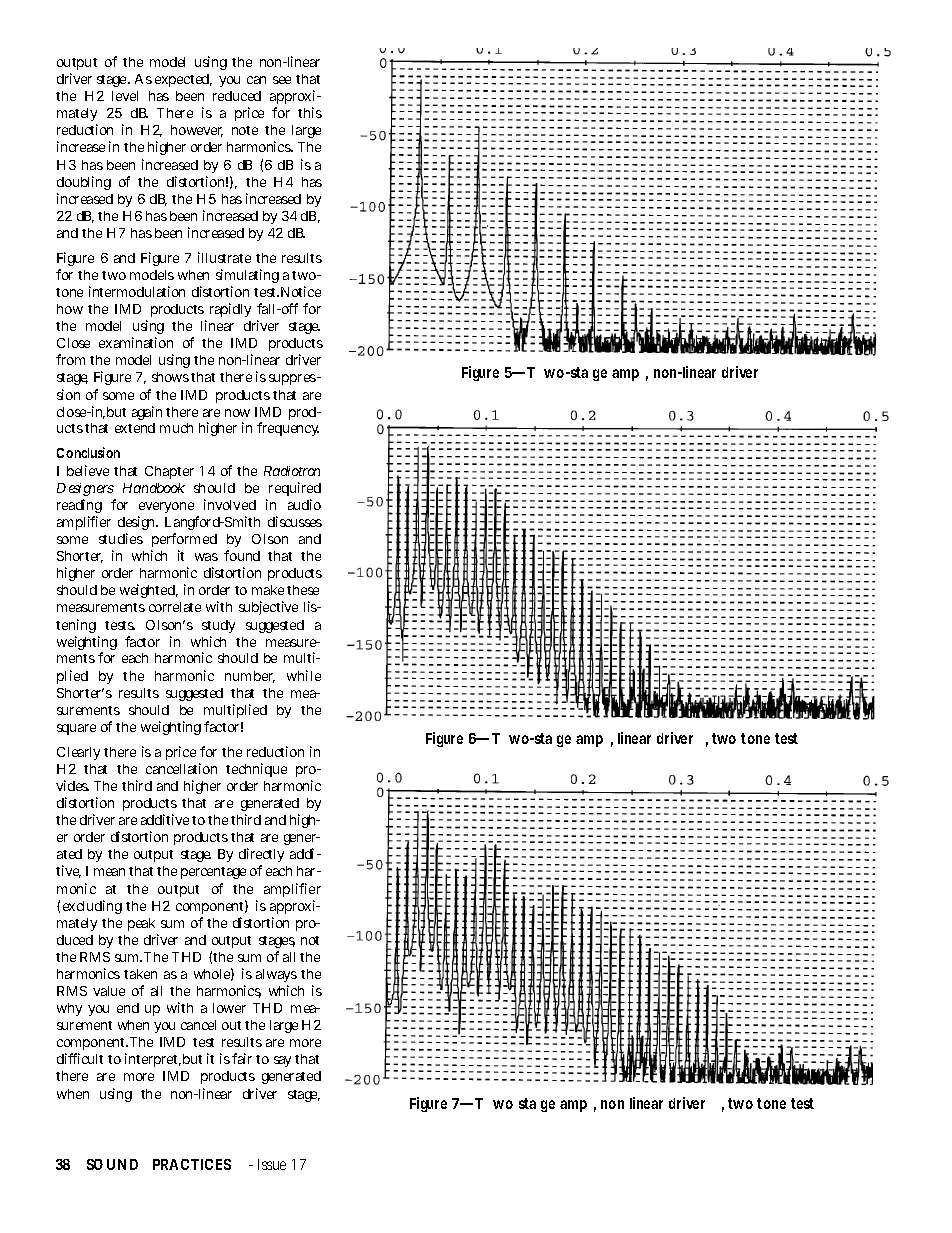 This screenshot has height=1233, width=952. Describe the element at coordinates (121, 538) in the screenshot. I see `studies` at that location.
